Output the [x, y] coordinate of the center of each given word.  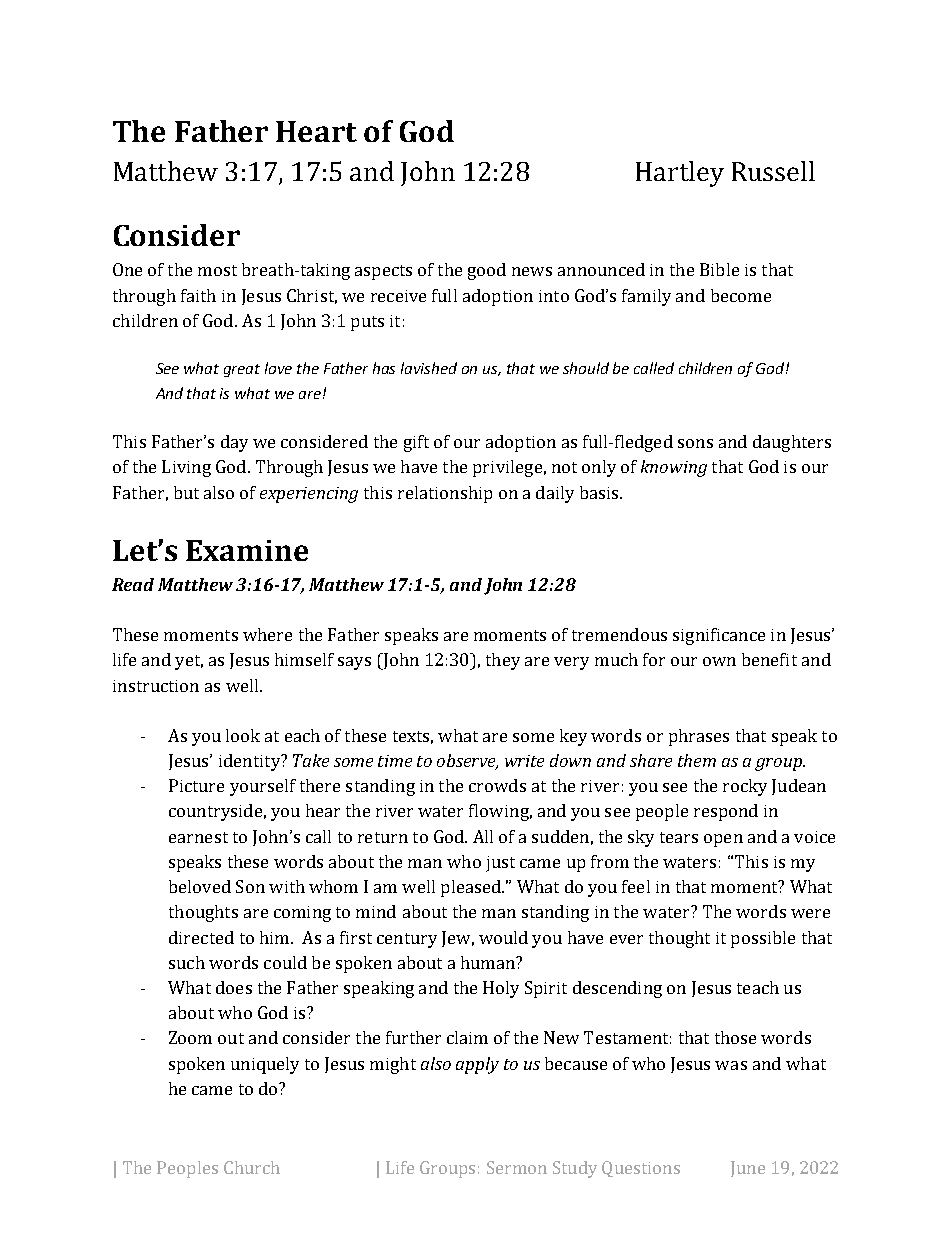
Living [186, 468]
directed [201, 937]
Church [252, 1167]
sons [695, 443]
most [217, 270]
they [503, 661]
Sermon [517, 1167]
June [748, 1169]
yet [189, 662]
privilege [507, 468]
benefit [769, 659]
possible [763, 939]
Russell [773, 171]
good [487, 271]
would [503, 937]
